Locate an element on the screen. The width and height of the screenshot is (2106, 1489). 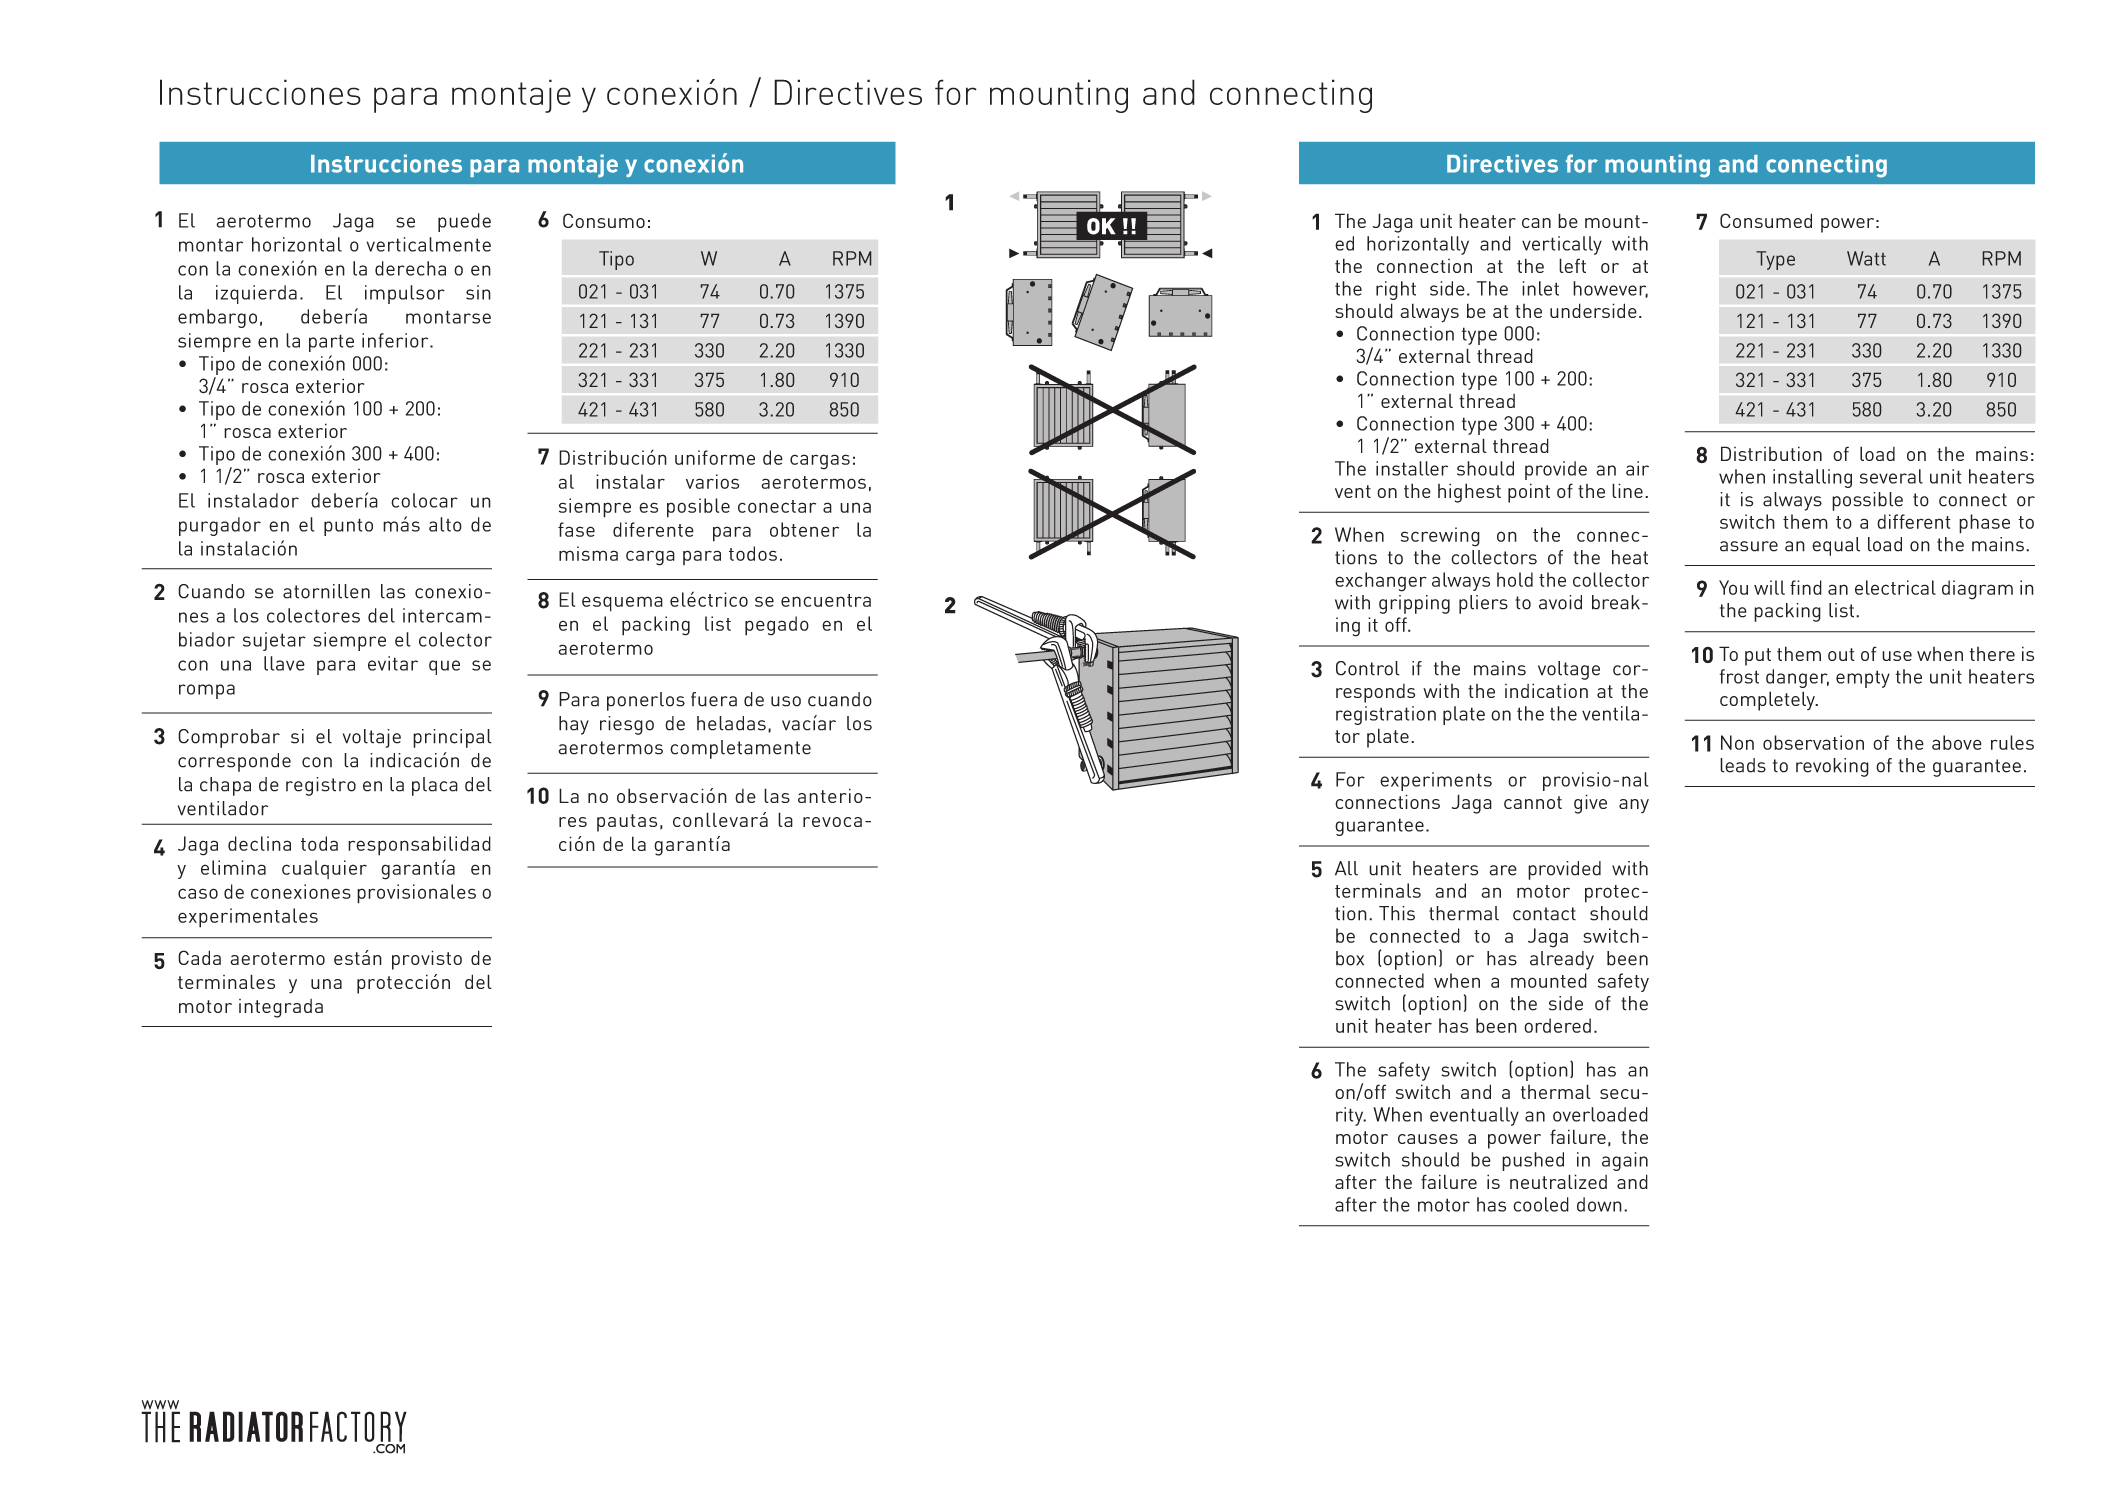
right is located at coordinates (1396, 290).
